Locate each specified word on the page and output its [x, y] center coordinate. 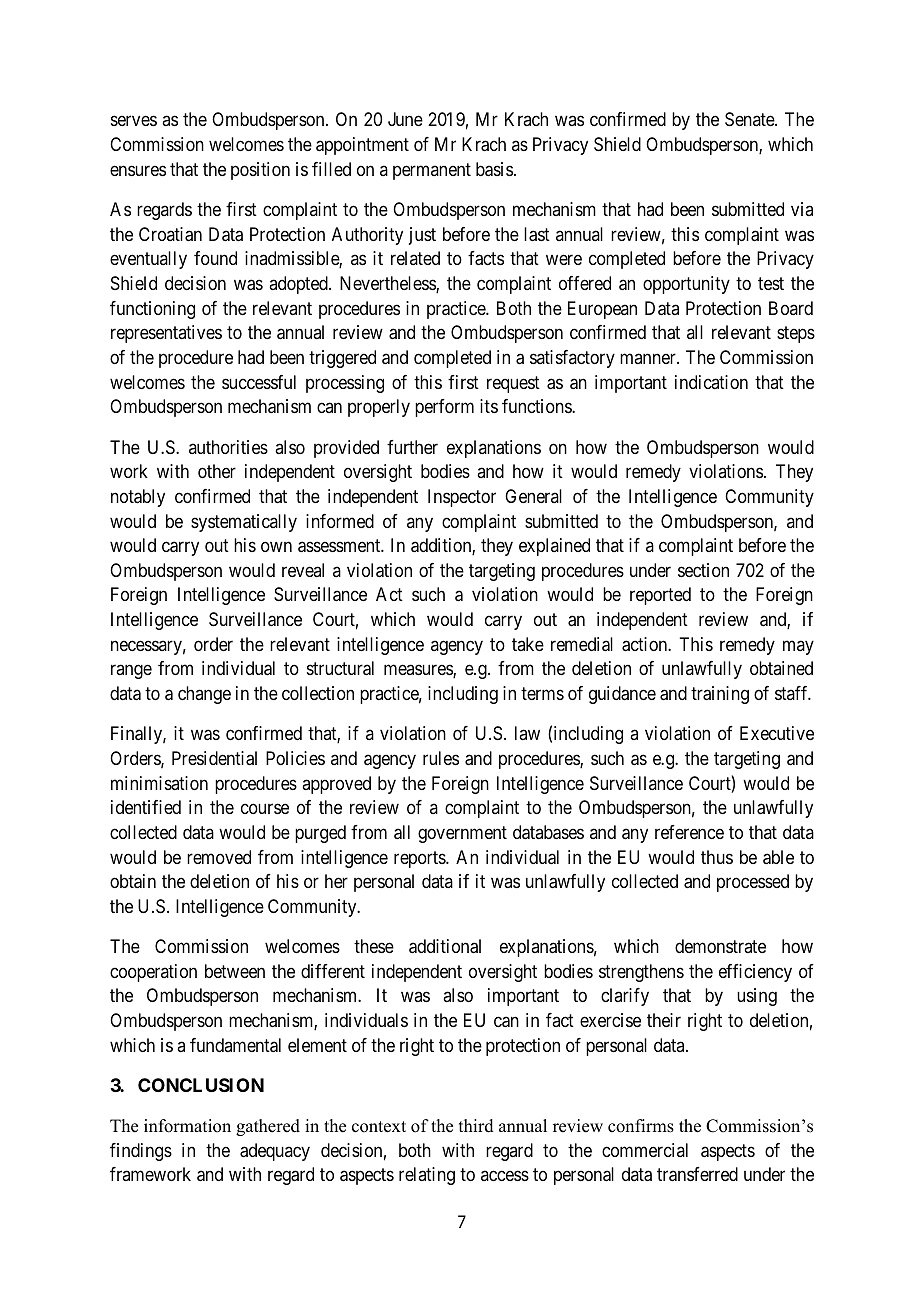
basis [494, 169]
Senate [750, 119]
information [187, 1126]
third [476, 1126]
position [260, 171]
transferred [697, 1174]
